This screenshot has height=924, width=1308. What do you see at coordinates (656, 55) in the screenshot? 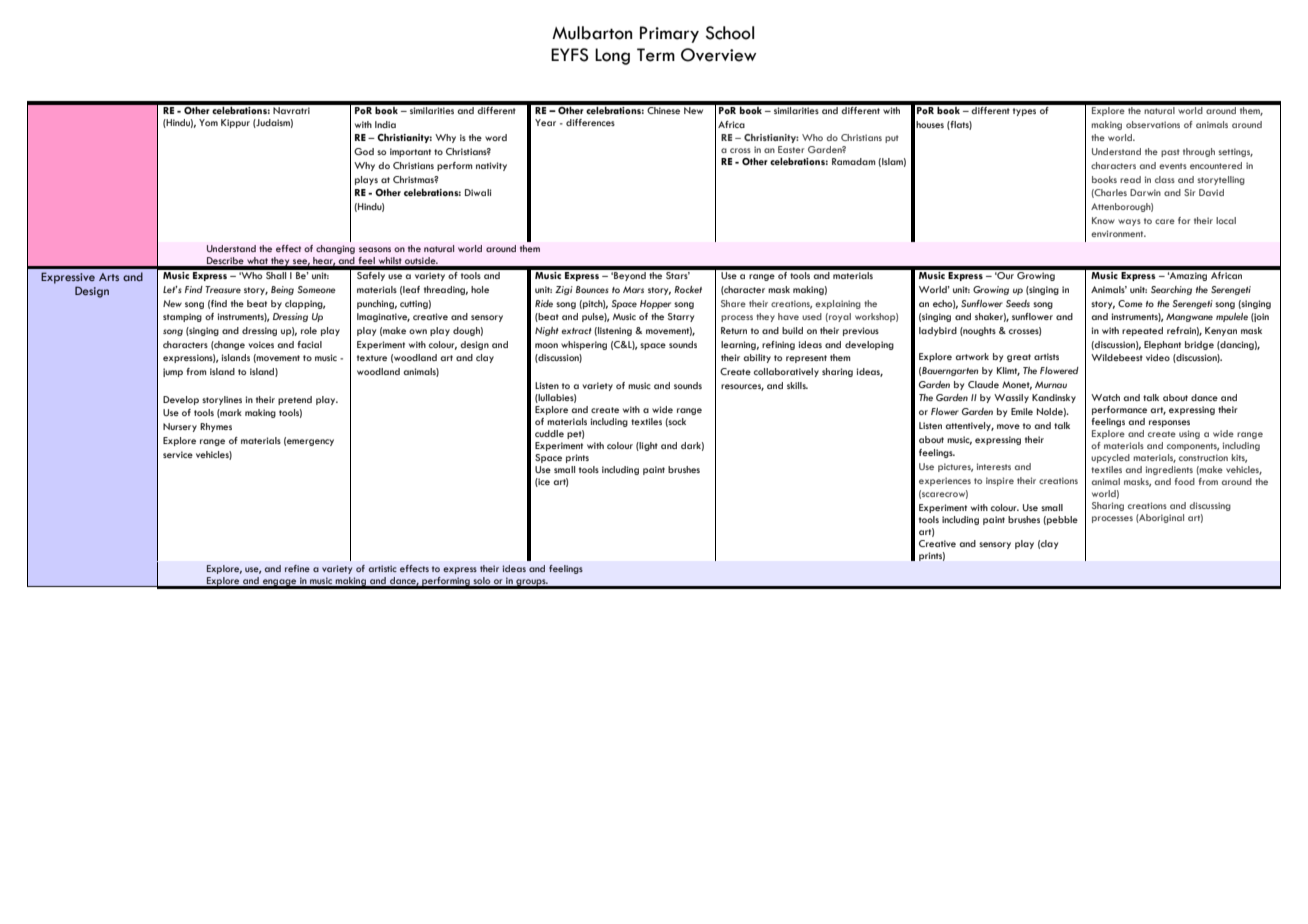
I see `Term` at bounding box center [656, 55].
